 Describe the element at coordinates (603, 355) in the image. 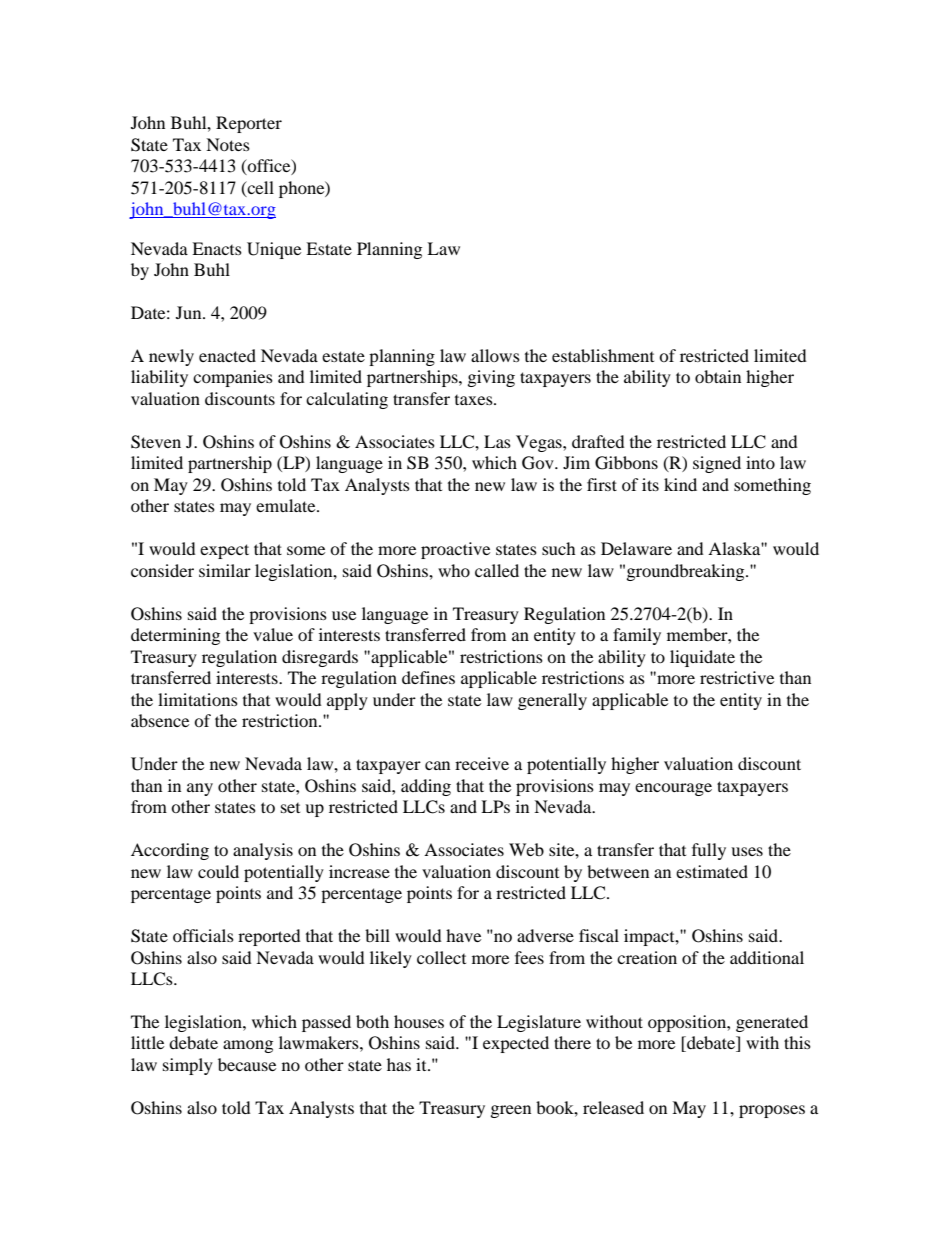

I see `establishment` at that location.
